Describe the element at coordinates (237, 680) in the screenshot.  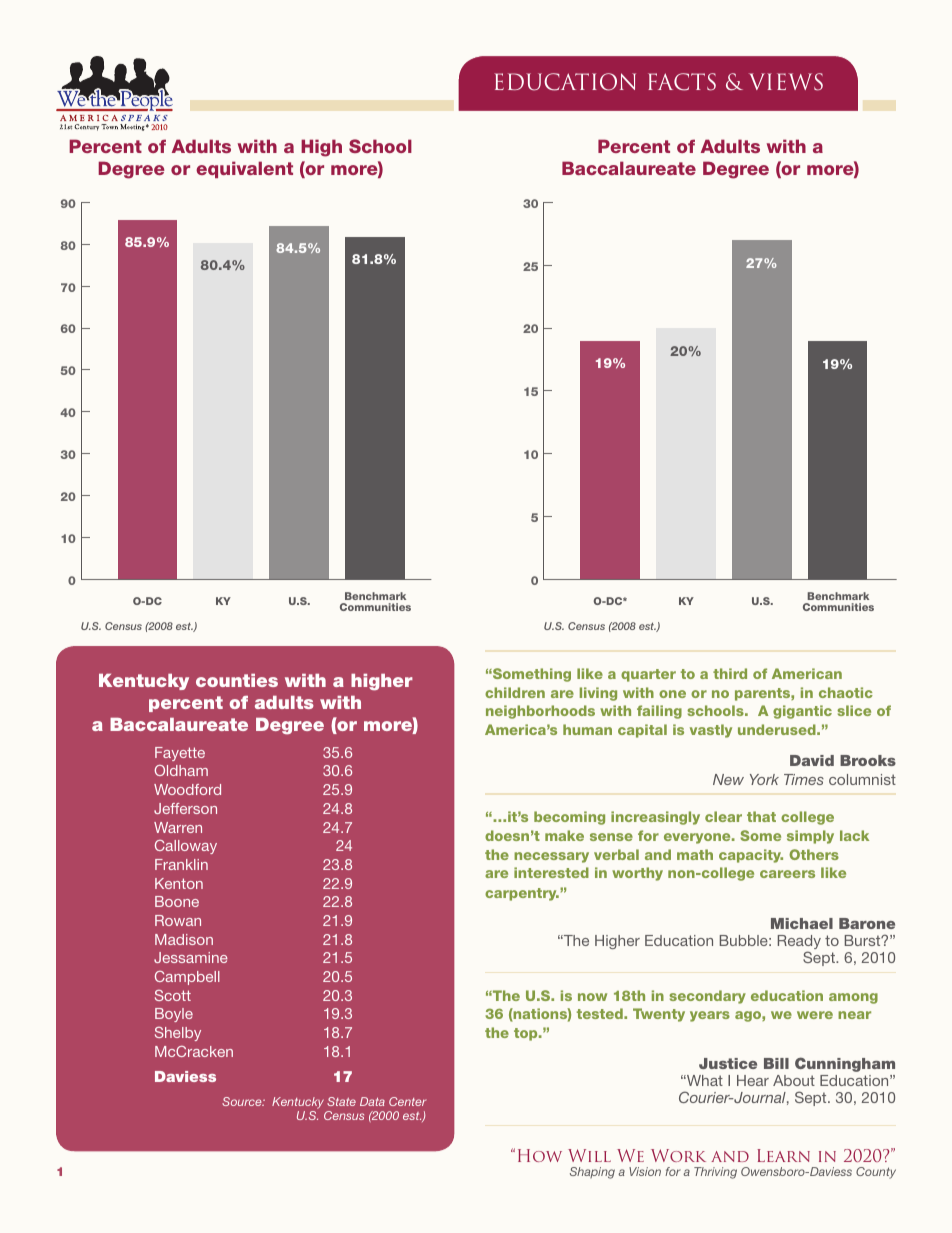
I see `counties` at that location.
